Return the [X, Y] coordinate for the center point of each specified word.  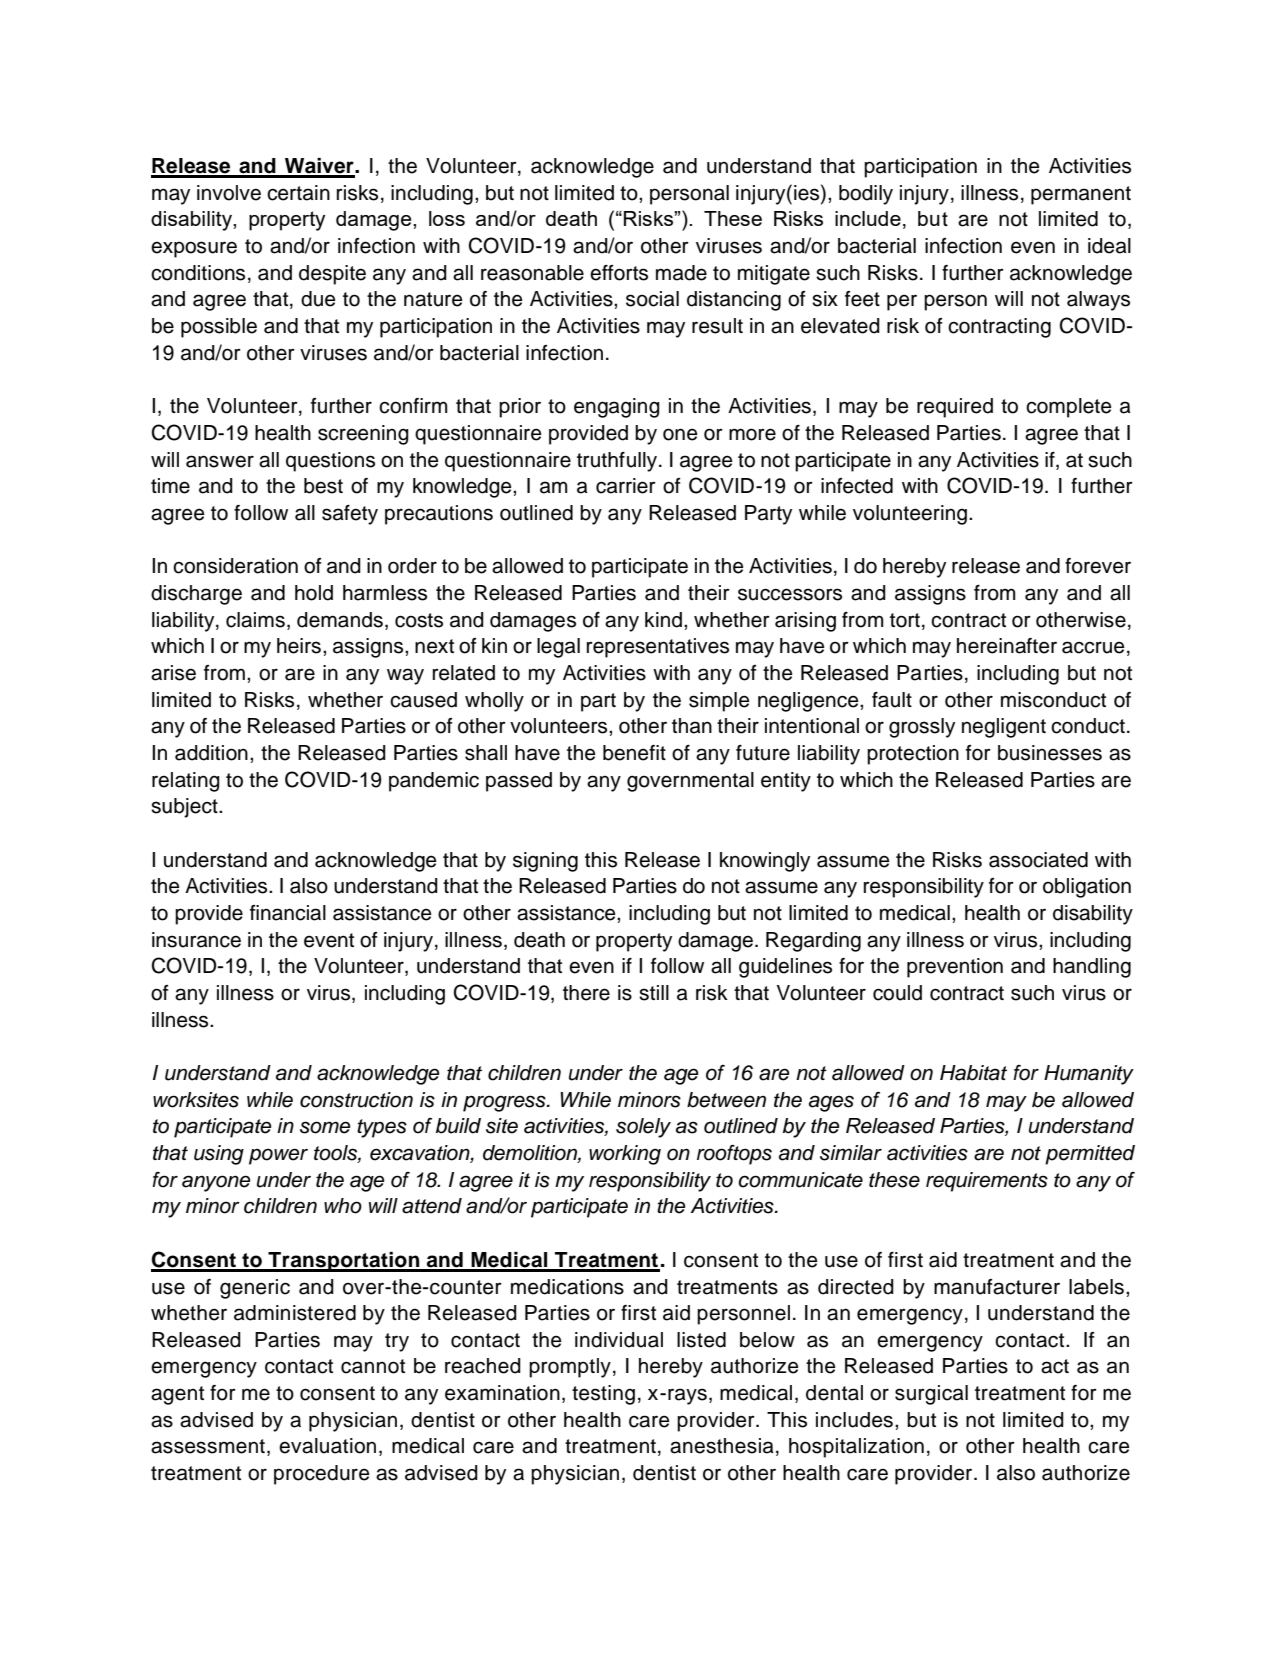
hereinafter [1007, 646]
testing [603, 1395]
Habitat [973, 1073]
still [654, 993]
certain [298, 193]
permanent [1081, 195]
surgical [931, 1395]
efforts [619, 273]
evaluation [327, 1446]
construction [356, 1100]
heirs [299, 646]
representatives [658, 648]
